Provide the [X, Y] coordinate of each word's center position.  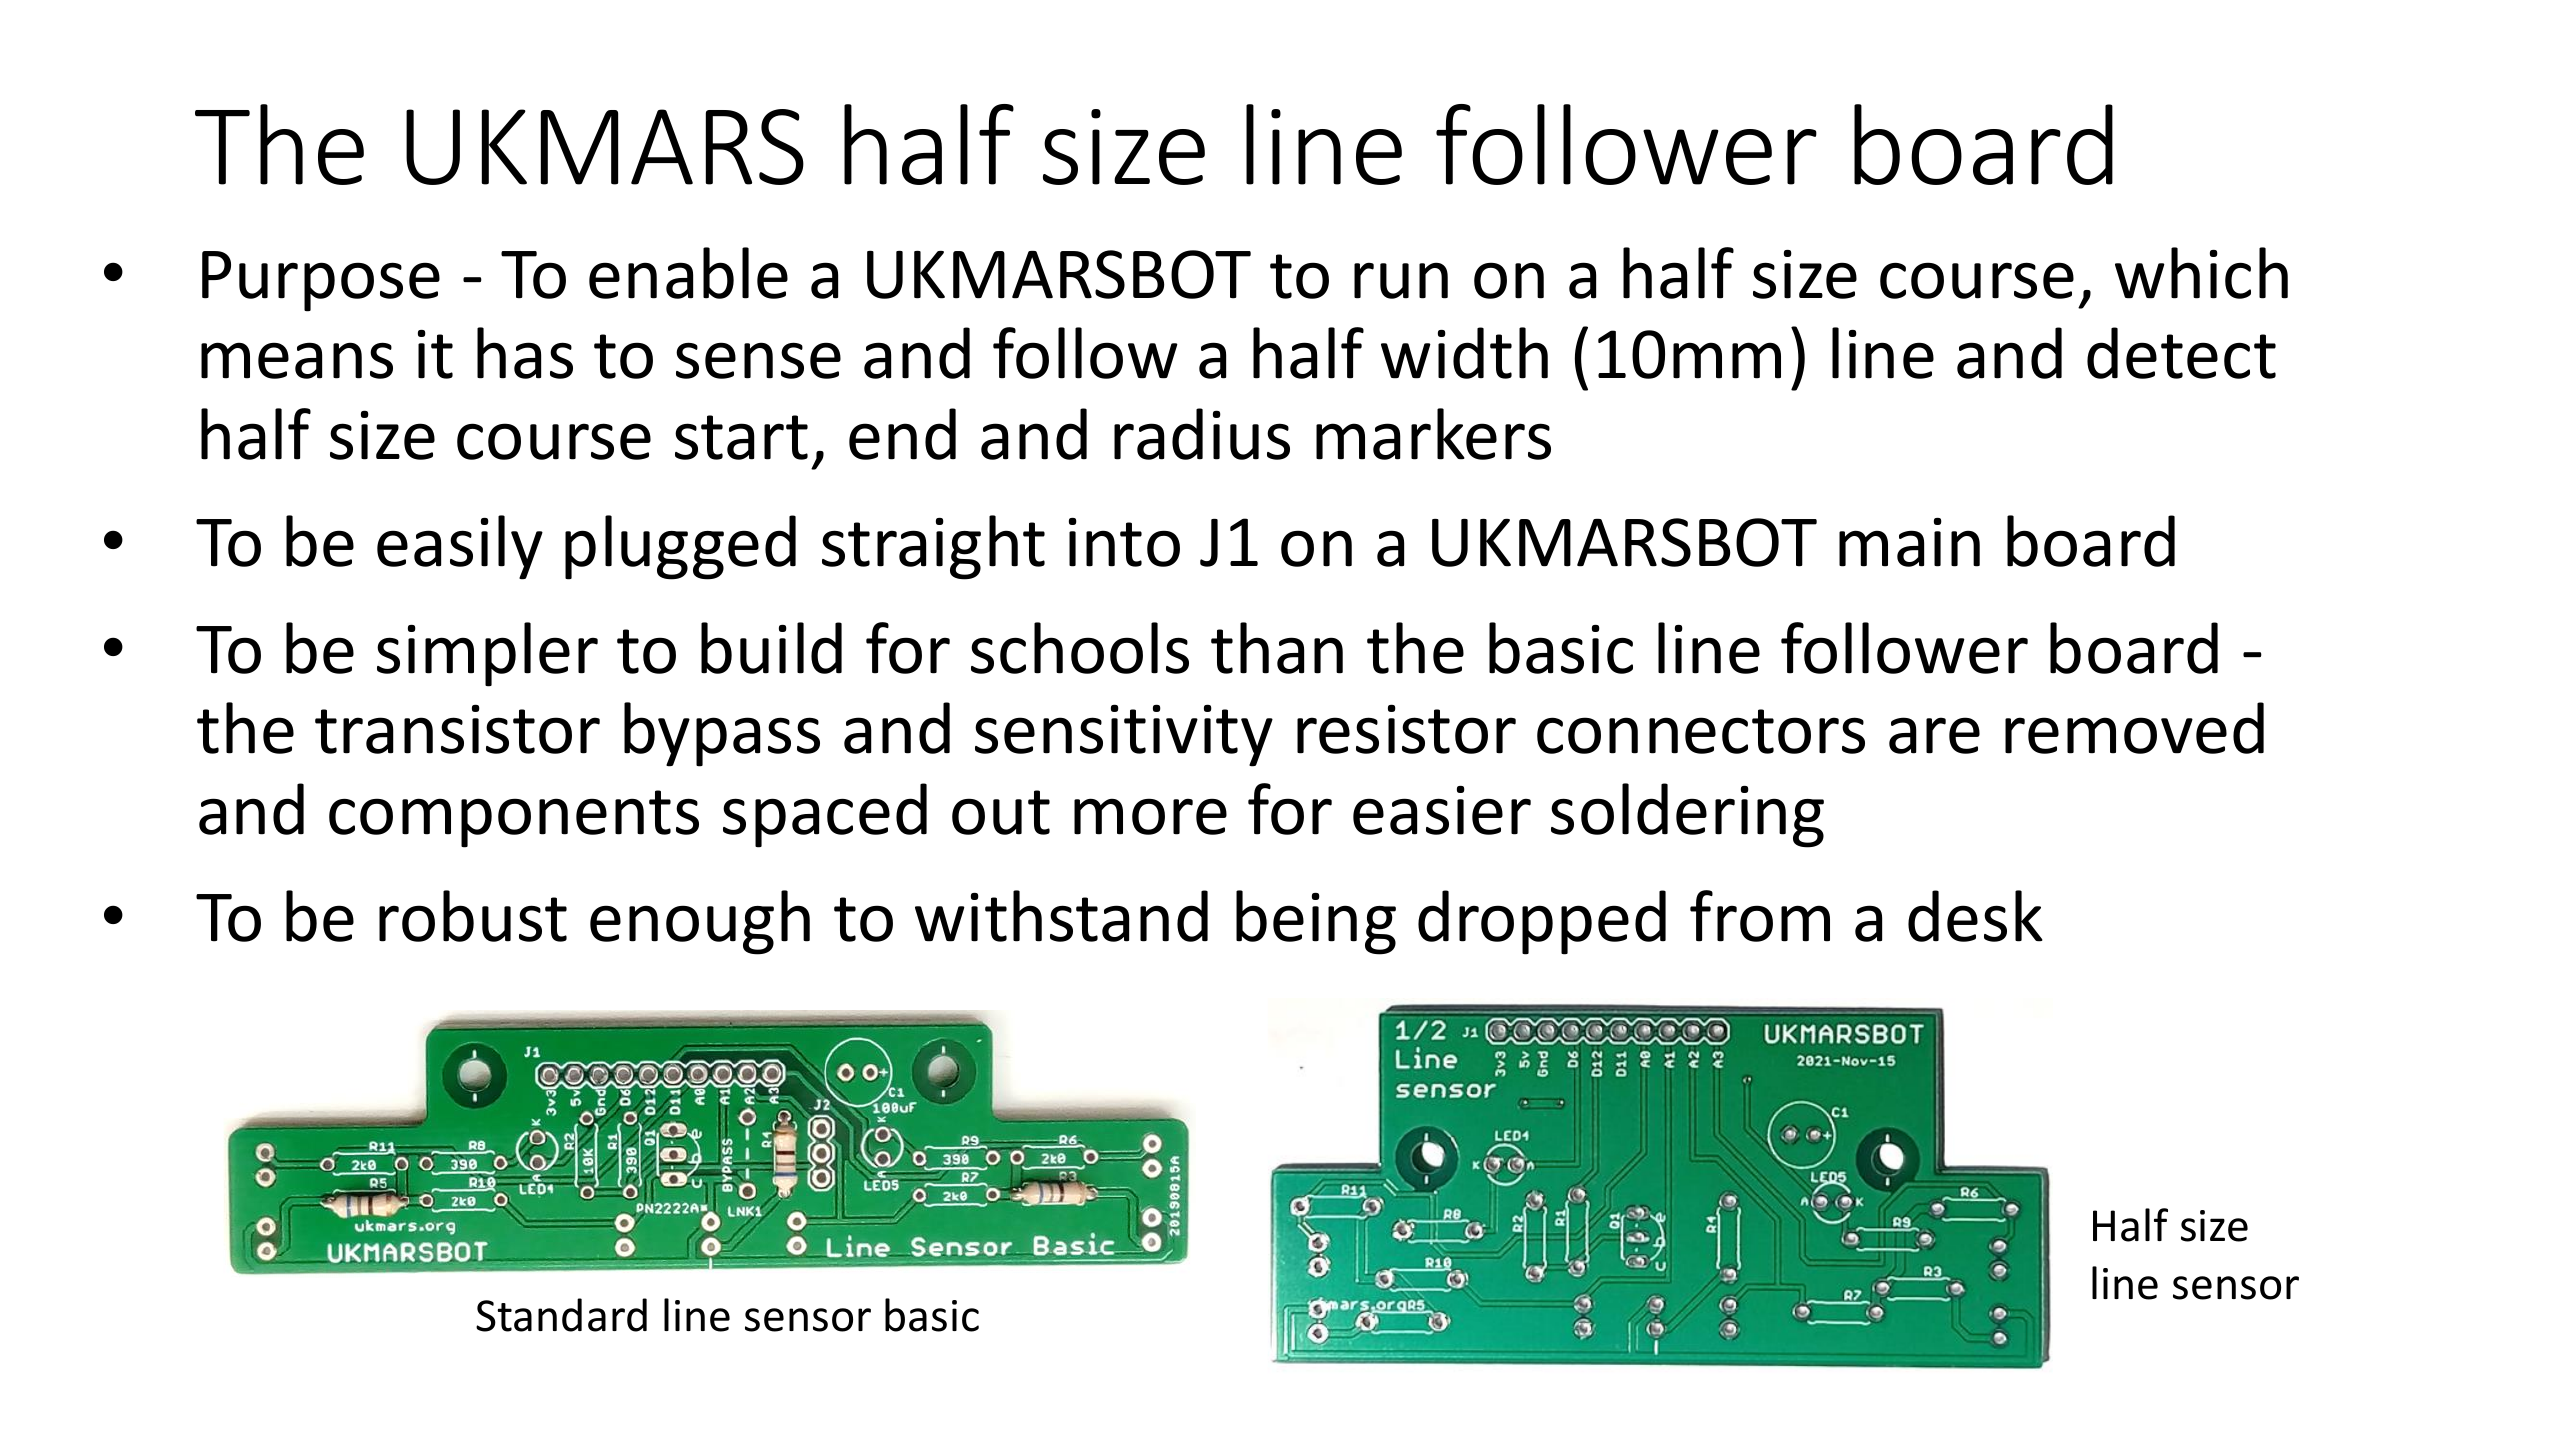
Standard [561, 1315]
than [1277, 648]
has [525, 353]
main [1909, 542]
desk [1975, 916]
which [2201, 273]
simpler [487, 654]
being [1316, 922]
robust [473, 916]
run [1401, 280]
